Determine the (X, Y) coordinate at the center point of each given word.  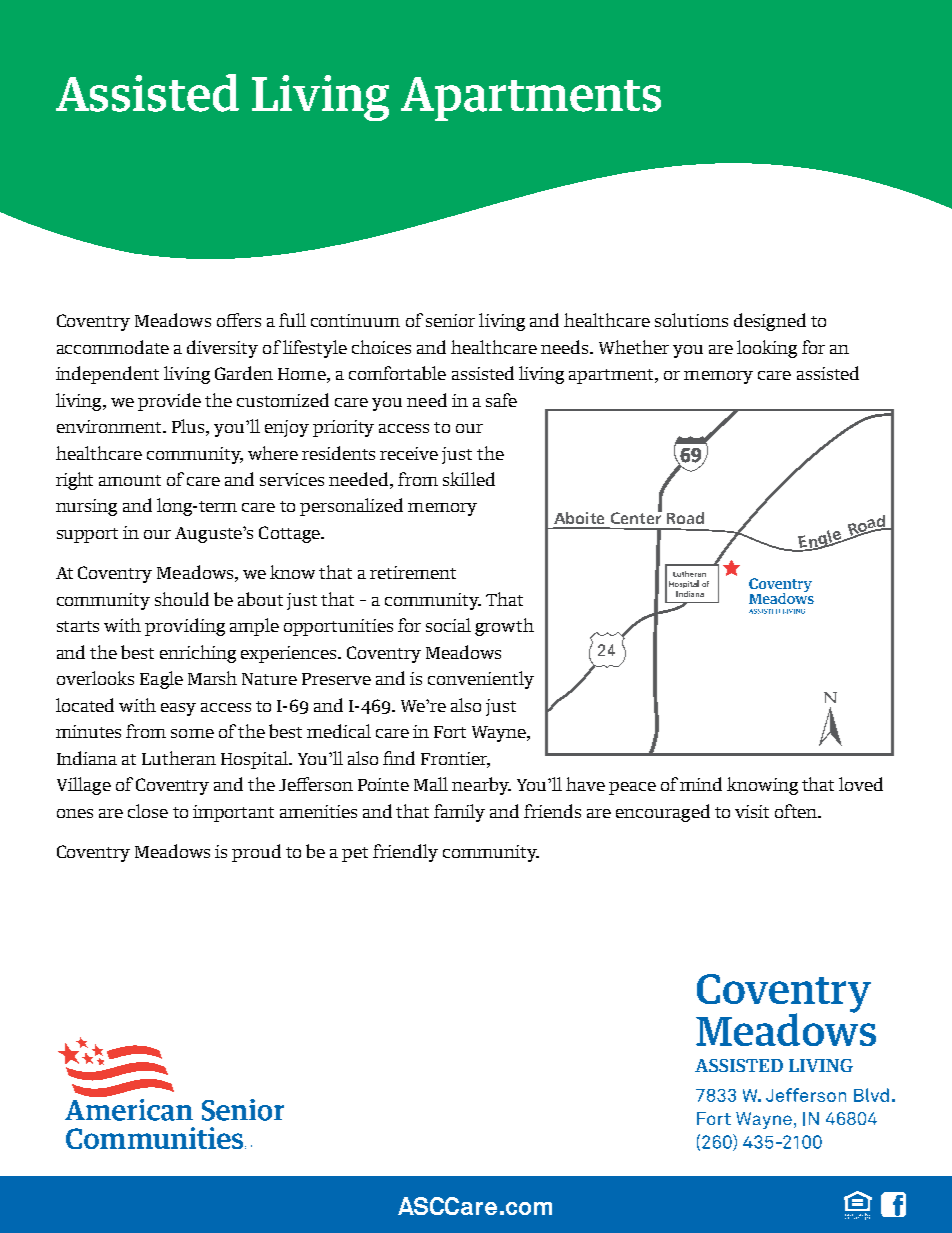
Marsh (212, 678)
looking (767, 349)
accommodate (113, 347)
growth (504, 627)
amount (130, 480)
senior (450, 320)
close (148, 811)
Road (685, 518)
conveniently (481, 680)
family (459, 813)
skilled (469, 479)
